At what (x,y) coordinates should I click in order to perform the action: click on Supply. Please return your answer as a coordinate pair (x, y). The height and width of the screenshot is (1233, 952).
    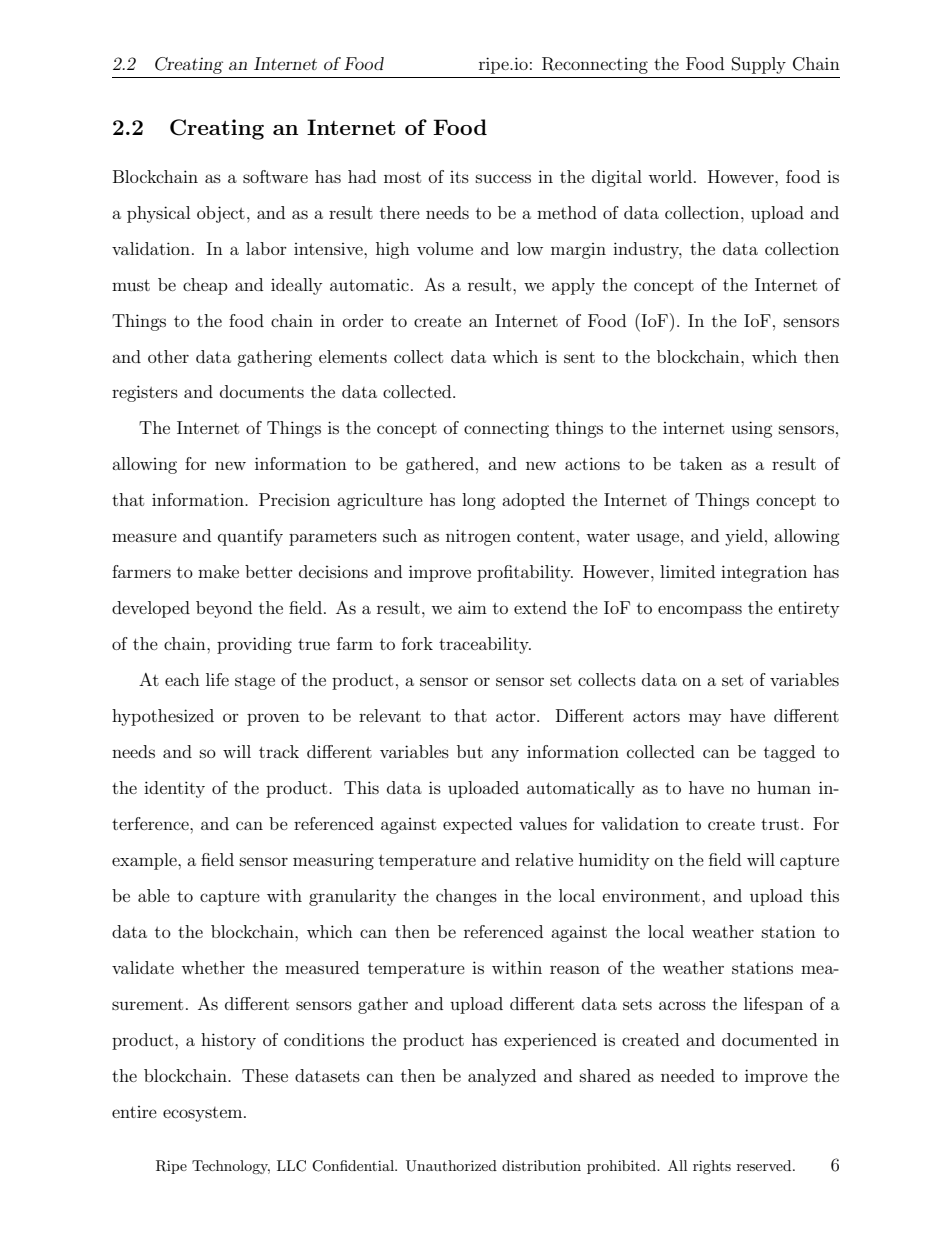
    Looking at the image, I should click on (759, 65).
